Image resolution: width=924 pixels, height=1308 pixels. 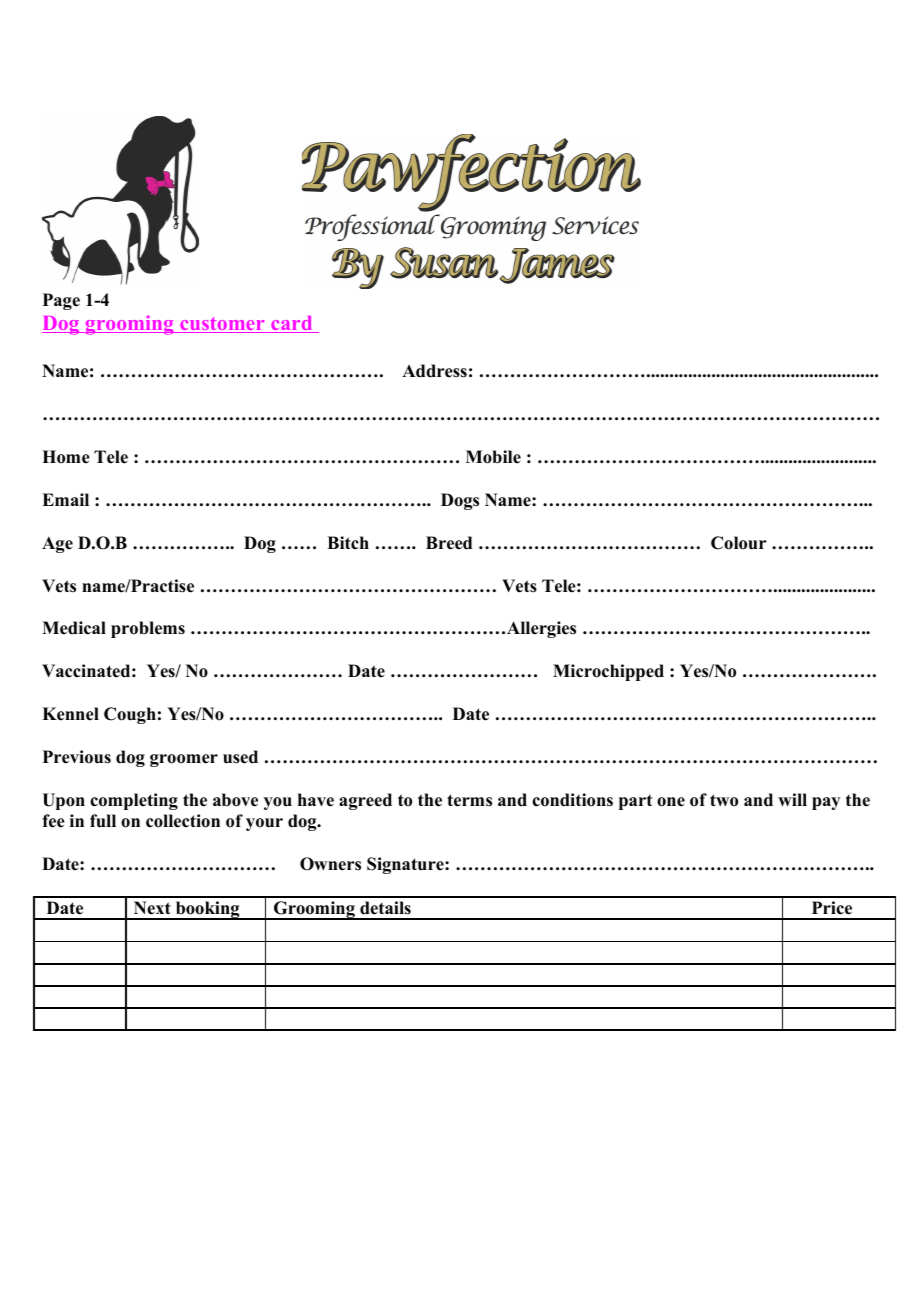 What do you see at coordinates (724, 800) in the screenshot?
I see `two` at bounding box center [724, 800].
